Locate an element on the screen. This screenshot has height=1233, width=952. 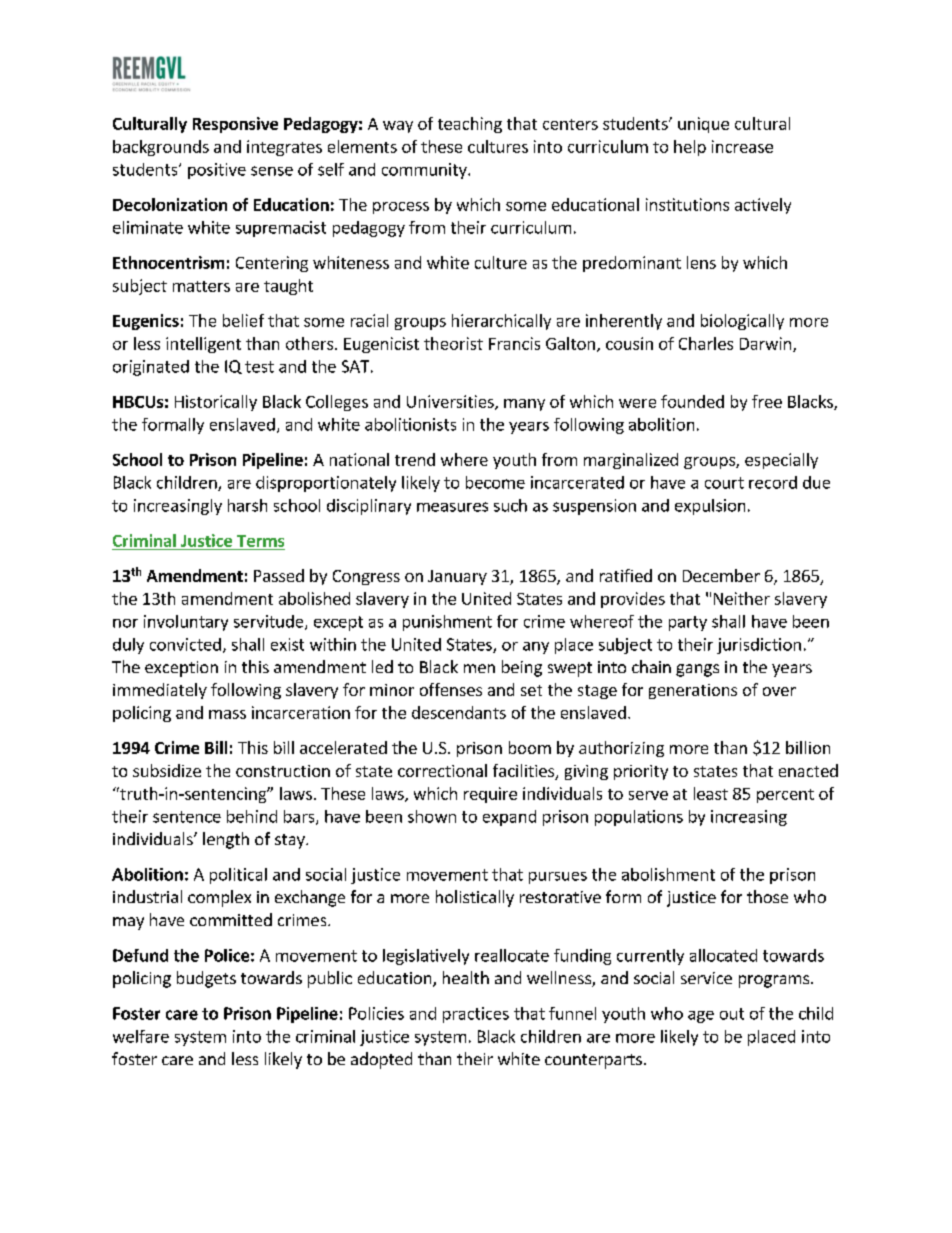
descendants is located at coordinates (459, 712).
